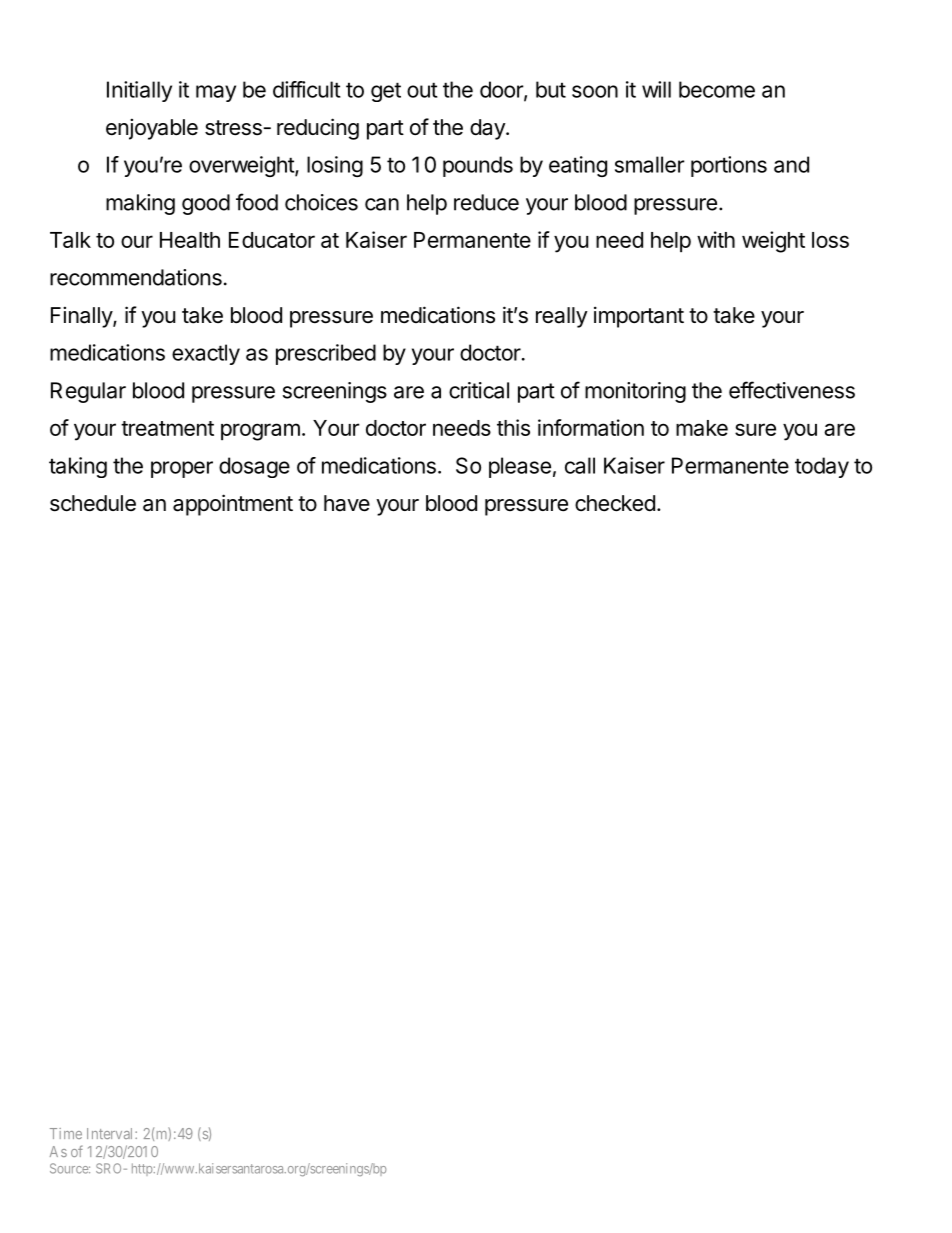  Describe the element at coordinates (615, 503) in the screenshot. I see `checked` at that location.
